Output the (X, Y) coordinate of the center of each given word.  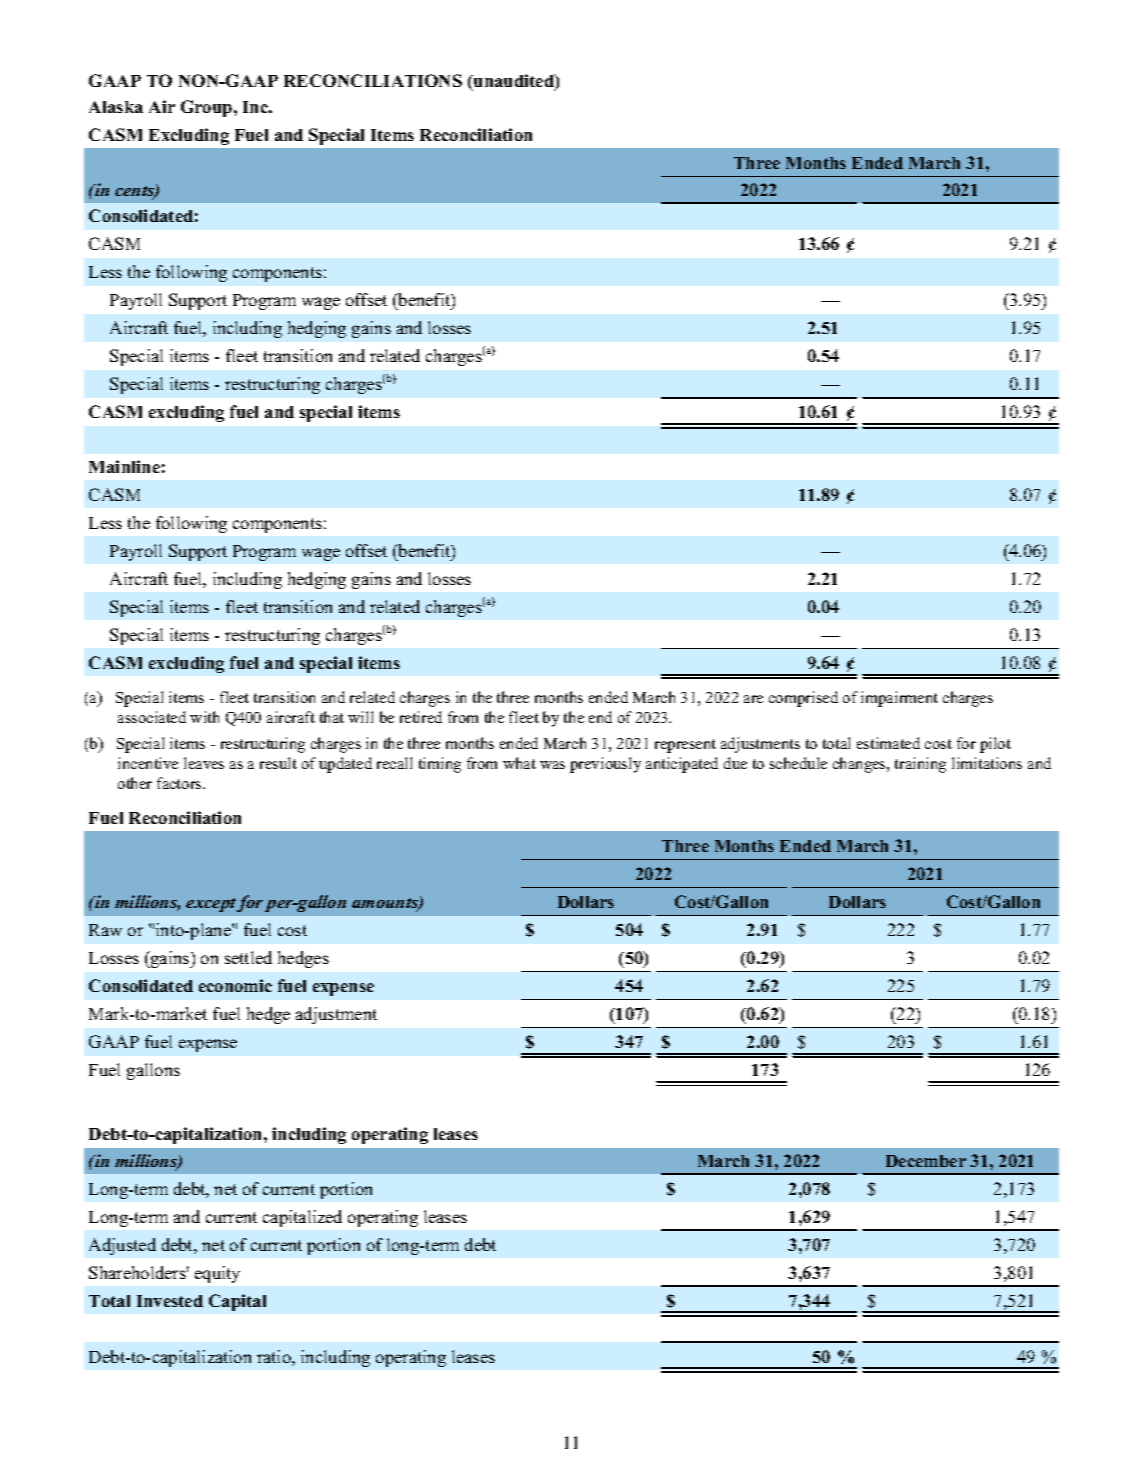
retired (421, 717)
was (552, 765)
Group (208, 108)
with (204, 717)
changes (860, 765)
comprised (803, 699)
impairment (899, 699)
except (211, 905)
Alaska (116, 107)
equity (217, 1274)
